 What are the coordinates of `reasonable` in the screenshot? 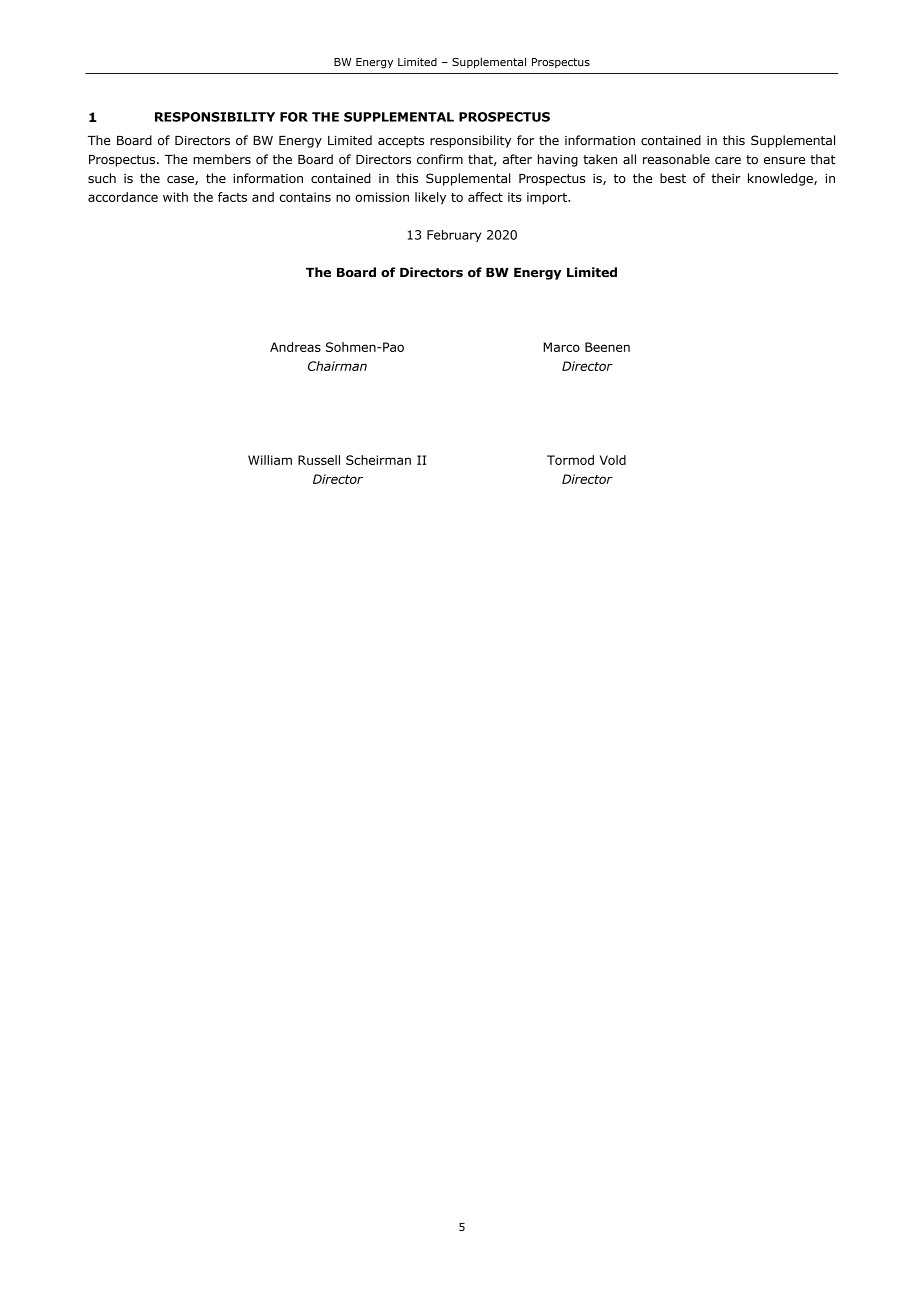 It's located at (676, 159).
